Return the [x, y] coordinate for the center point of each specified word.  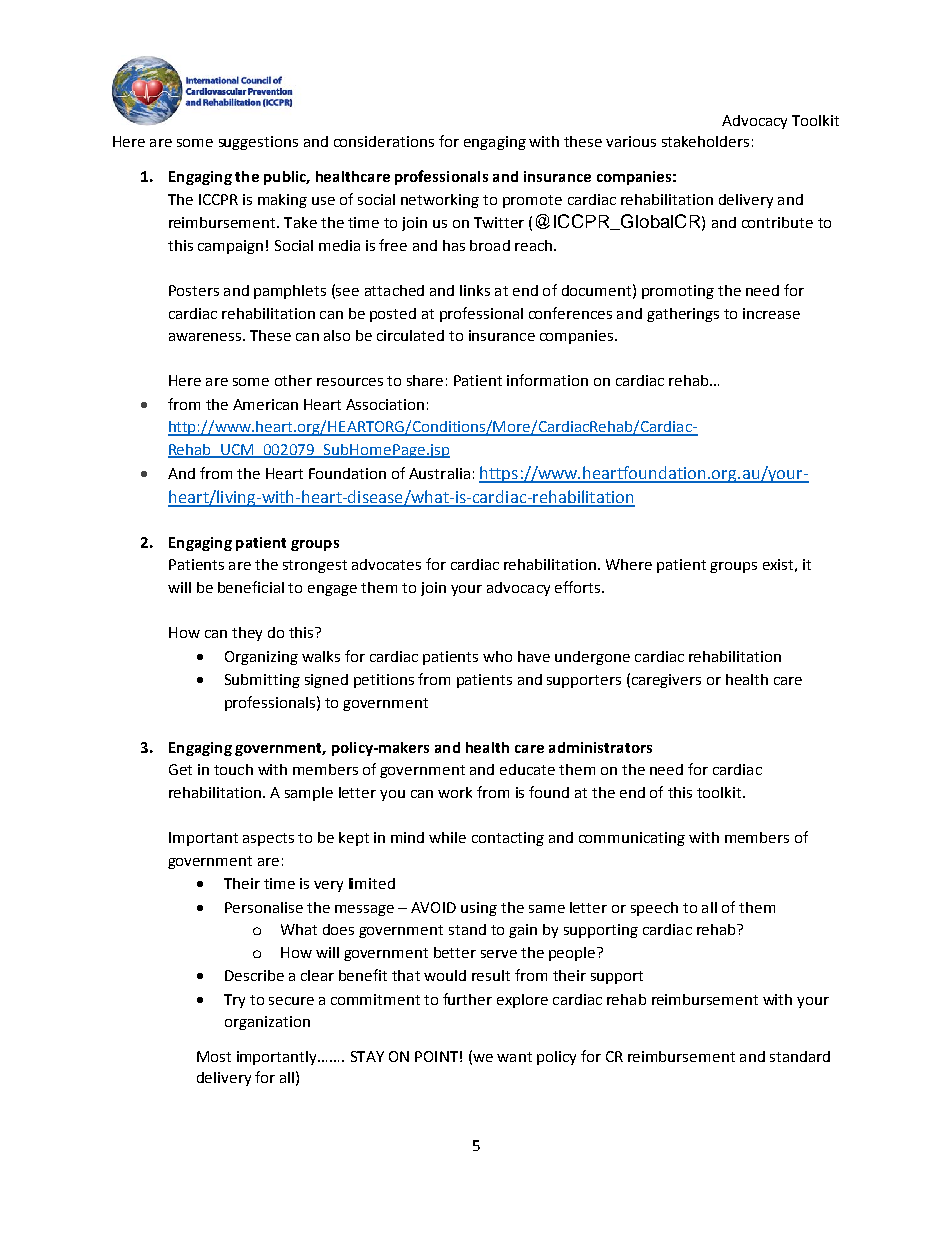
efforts [579, 587]
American [265, 404]
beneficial [251, 587]
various [631, 141]
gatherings [683, 315]
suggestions [258, 143]
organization [267, 1023]
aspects [268, 839]
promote [532, 201]
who [497, 656]
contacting [508, 839]
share [425, 380]
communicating [632, 839]
